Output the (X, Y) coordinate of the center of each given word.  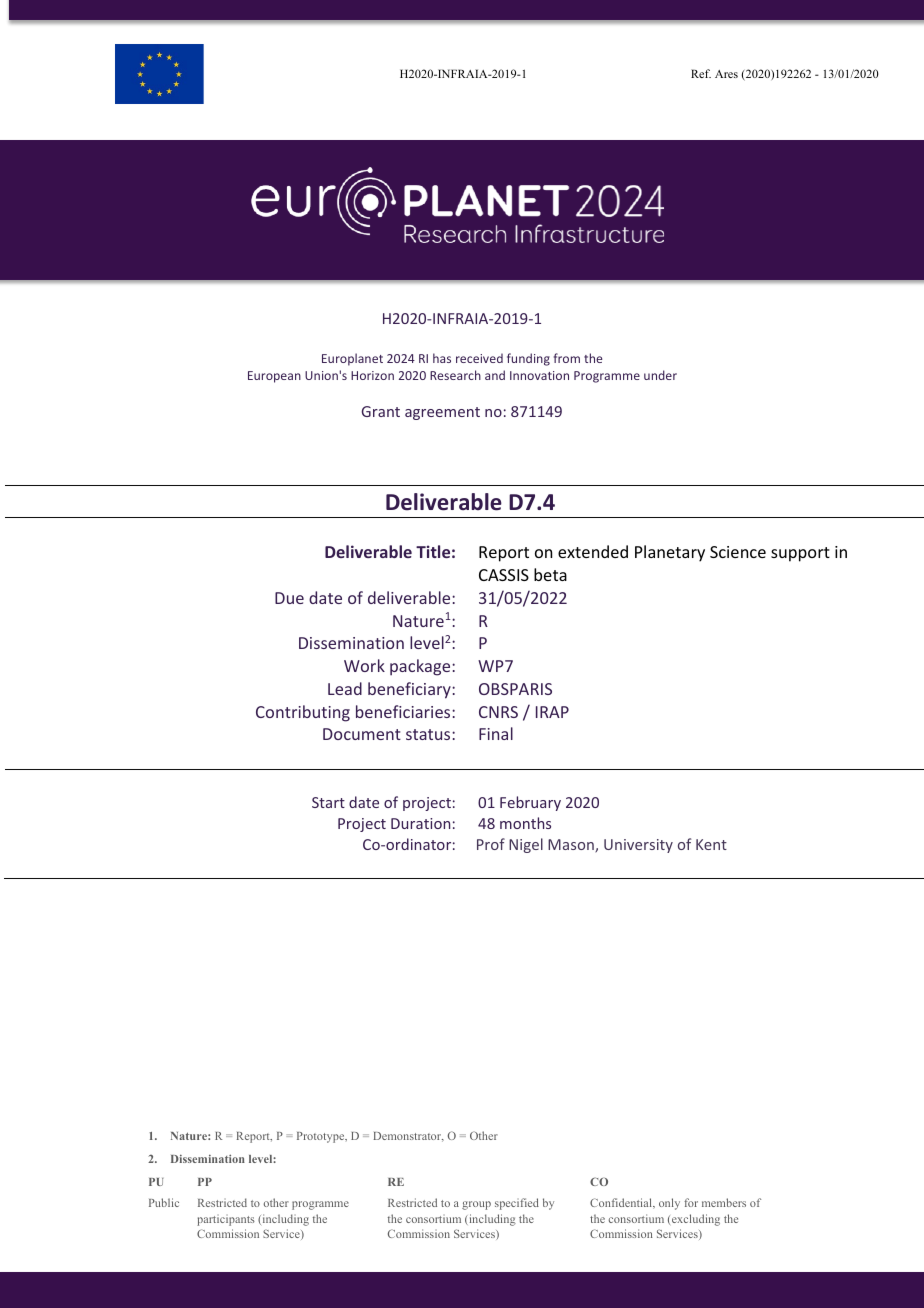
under (660, 375)
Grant (381, 411)
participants (226, 1220)
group (476, 1205)
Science (738, 552)
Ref (701, 73)
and (495, 375)
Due (289, 598)
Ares (726, 74)
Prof (491, 844)
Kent (711, 844)
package (421, 667)
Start (328, 802)
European (274, 377)
